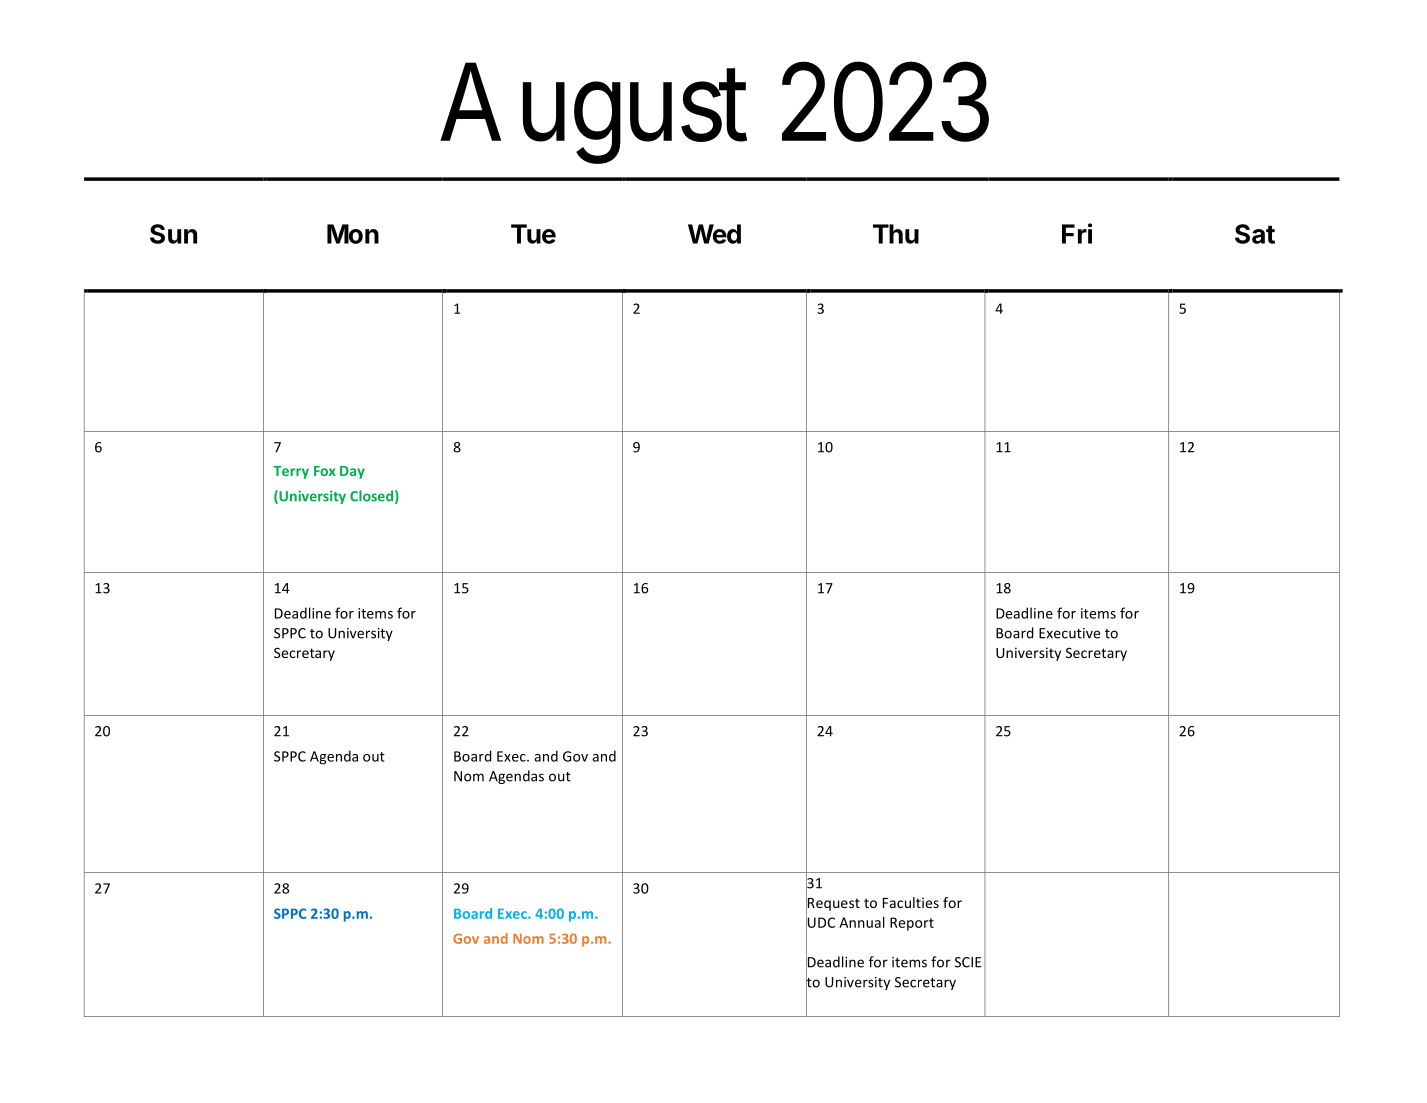  I want to click on August, so click(593, 115).
